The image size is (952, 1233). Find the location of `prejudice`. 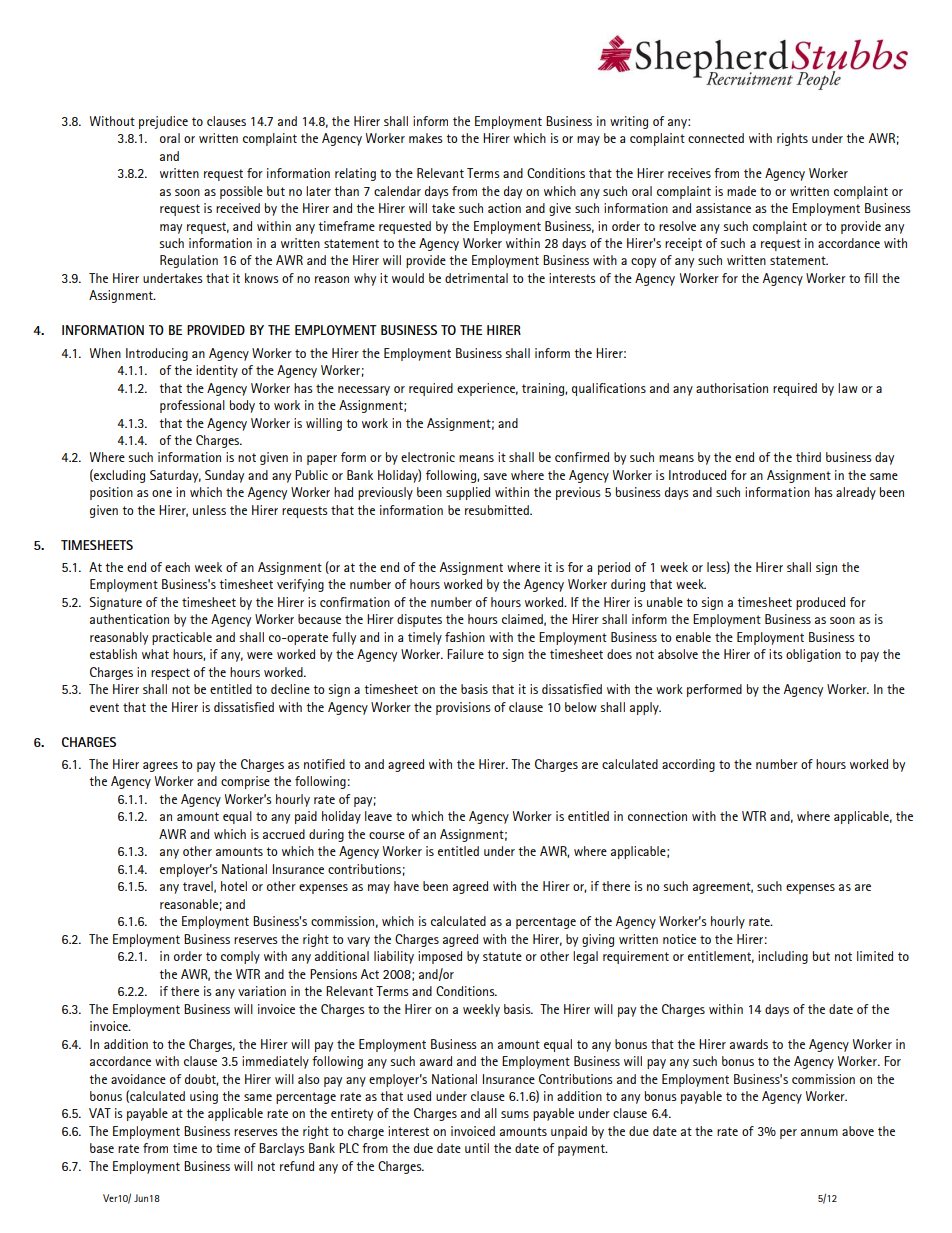

prejudice is located at coordinates (163, 122).
